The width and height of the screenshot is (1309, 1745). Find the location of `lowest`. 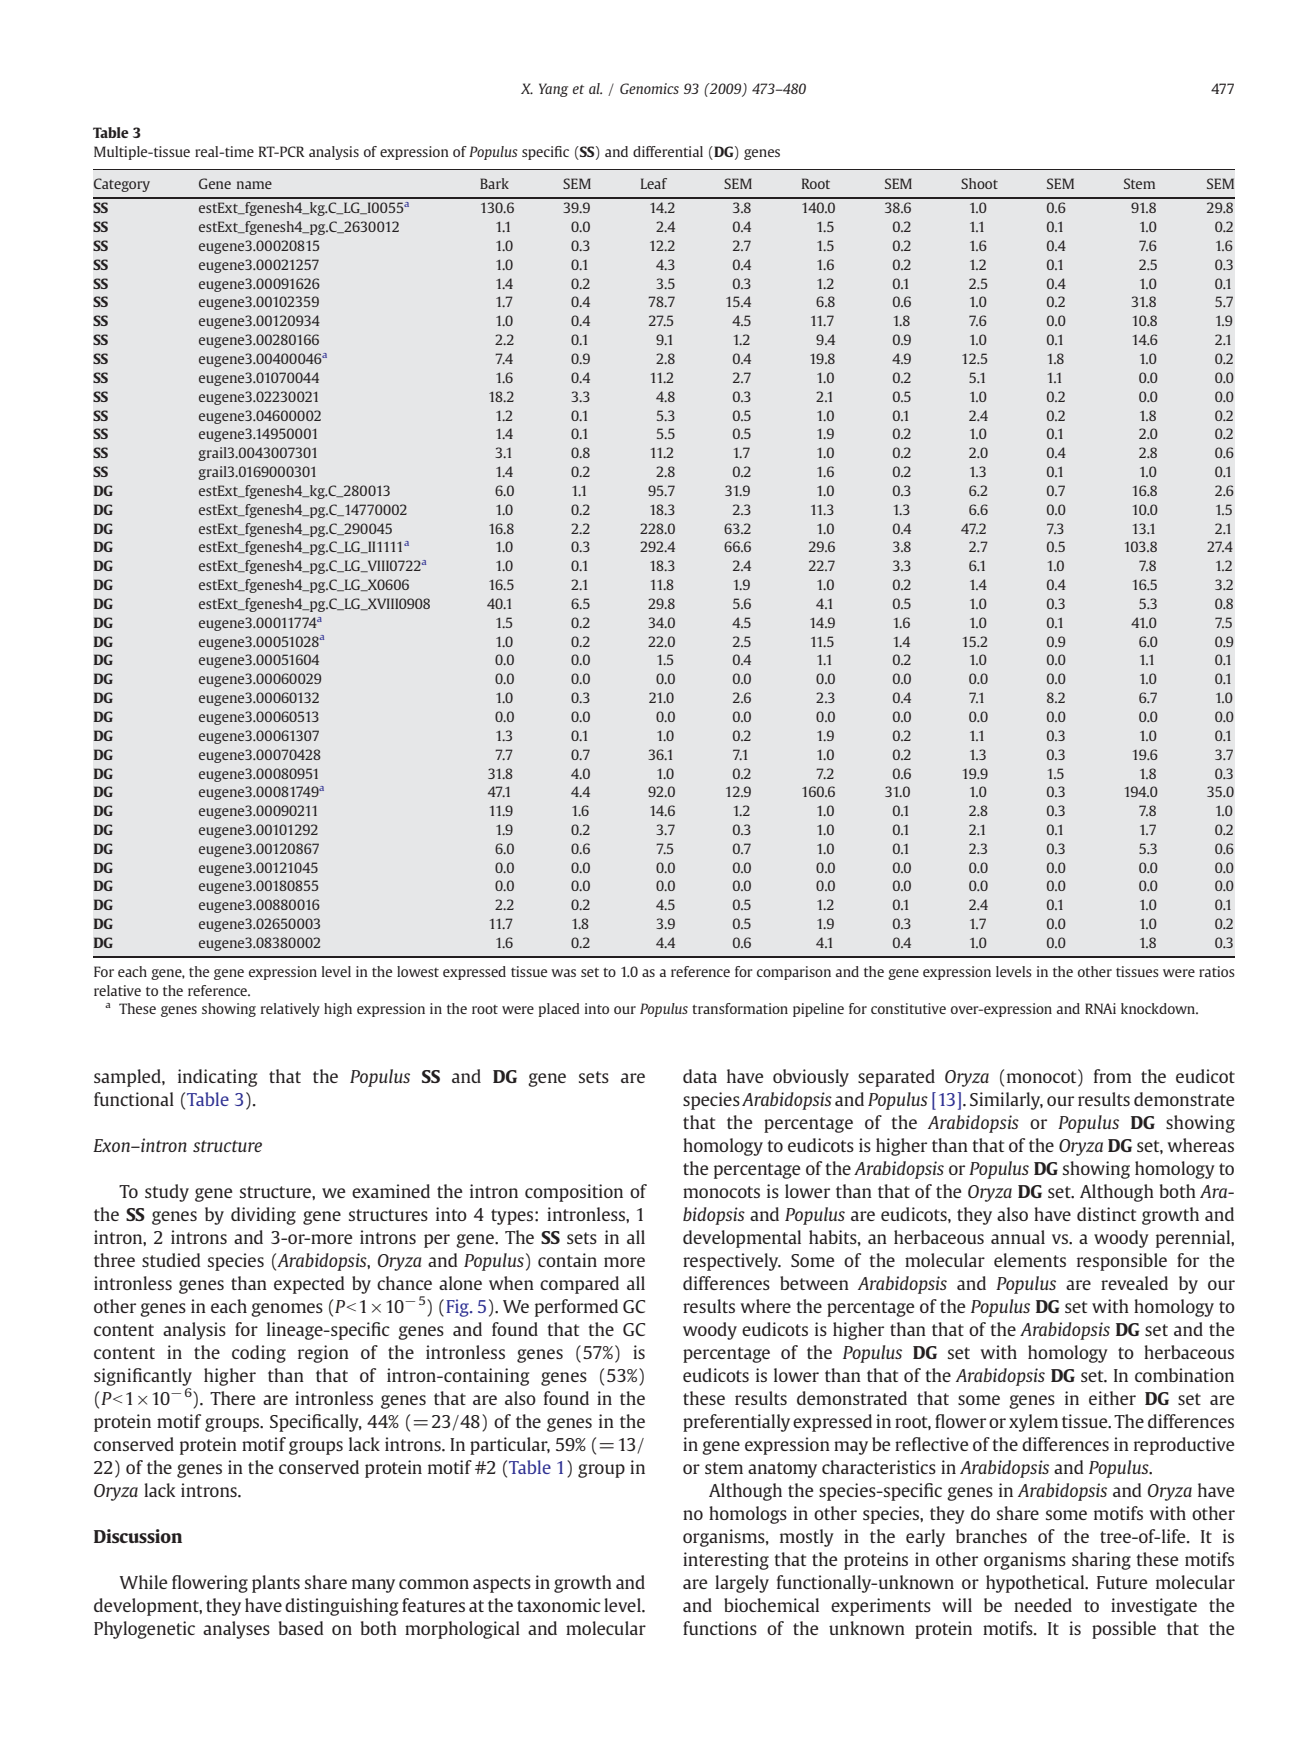

lowest is located at coordinates (418, 971).
